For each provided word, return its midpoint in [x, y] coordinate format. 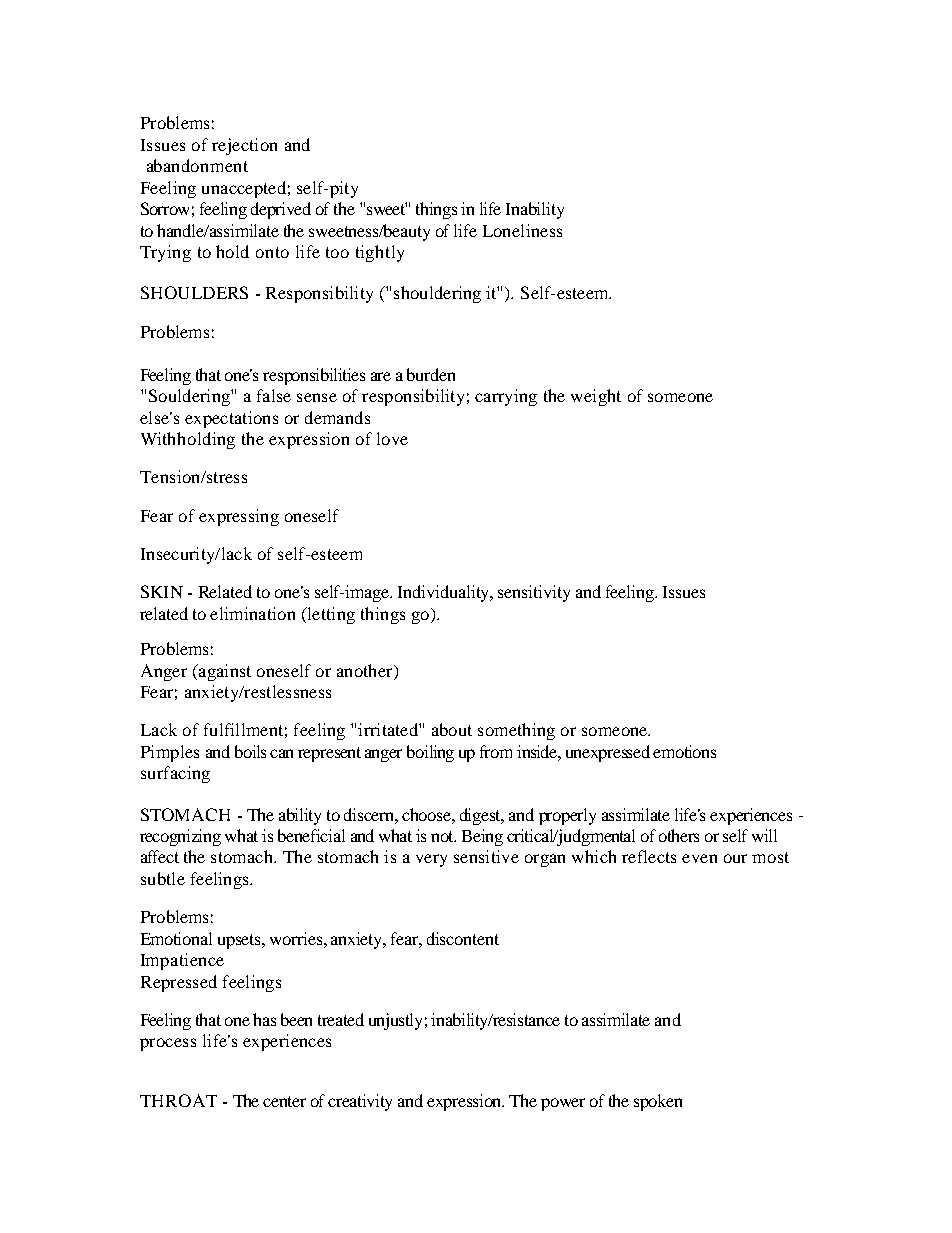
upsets [241, 941]
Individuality [445, 593]
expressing [239, 517]
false [274, 395]
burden [431, 374]
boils [250, 751]
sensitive [486, 856]
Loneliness [522, 230]
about [452, 729]
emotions [684, 751]
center [284, 1101]
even [699, 858]
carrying [506, 397]
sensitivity [534, 593]
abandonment [197, 165]
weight [596, 397]
